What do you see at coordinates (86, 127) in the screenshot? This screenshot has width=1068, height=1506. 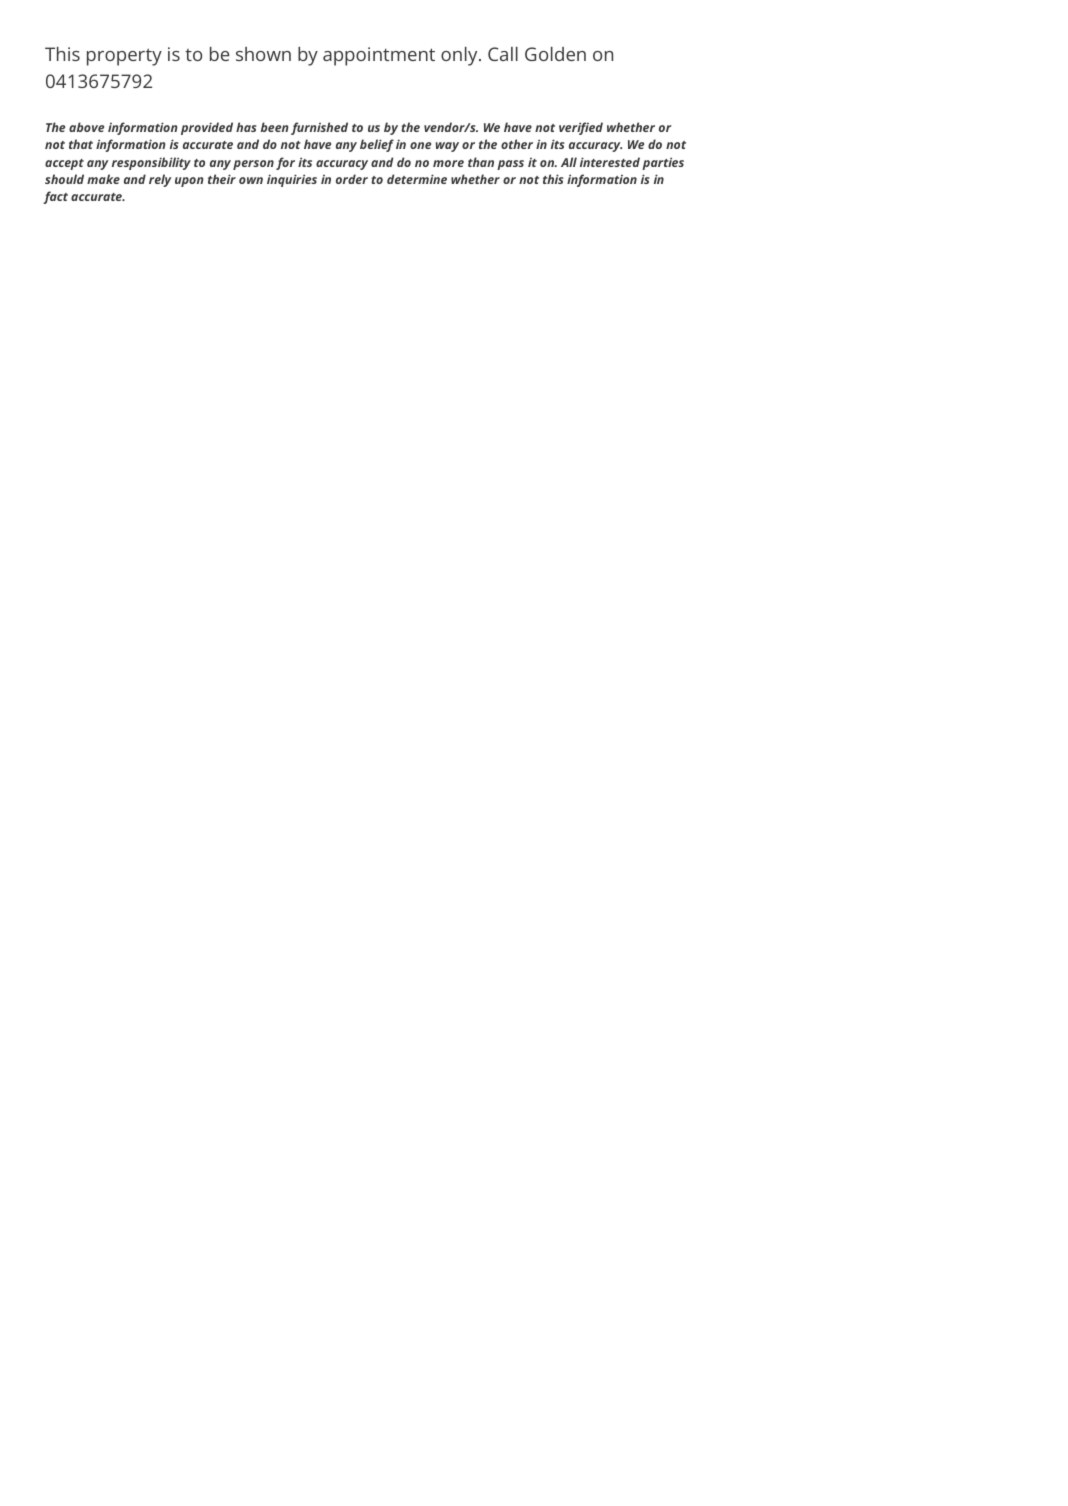 I see `above` at bounding box center [86, 127].
